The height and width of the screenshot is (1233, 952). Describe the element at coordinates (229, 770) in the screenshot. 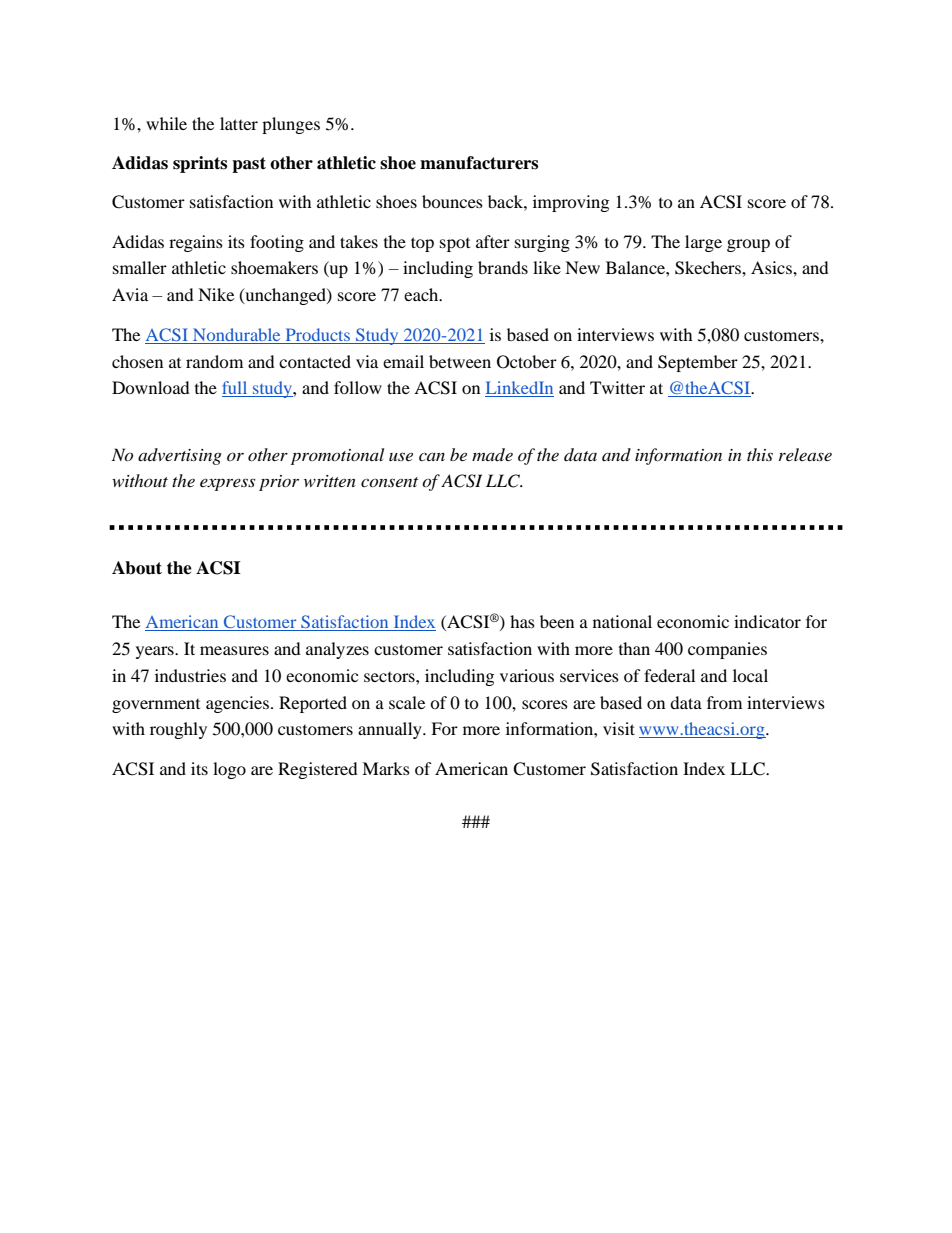

I see `logo` at that location.
